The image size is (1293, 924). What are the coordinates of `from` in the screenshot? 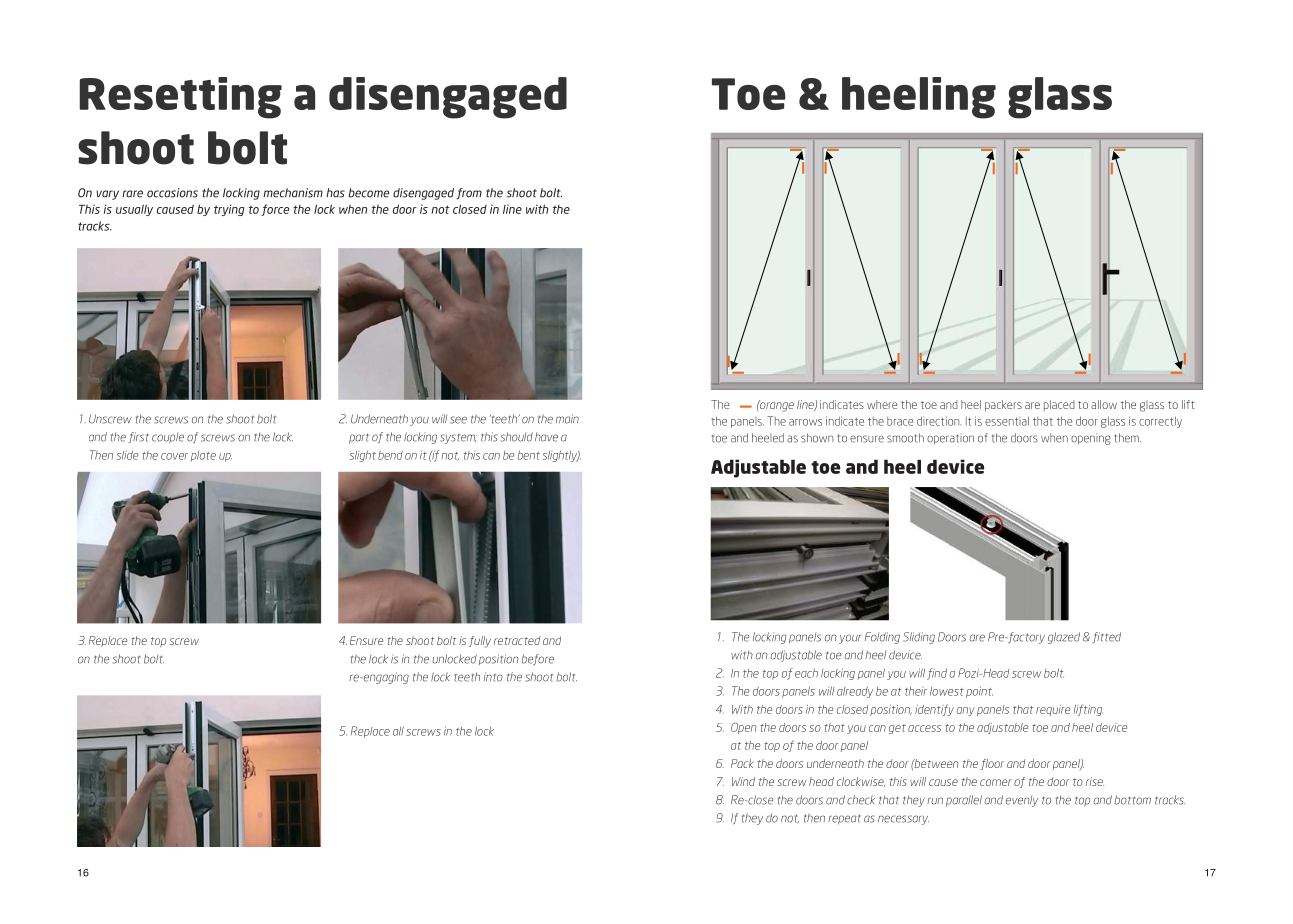 It's located at (469, 193).
